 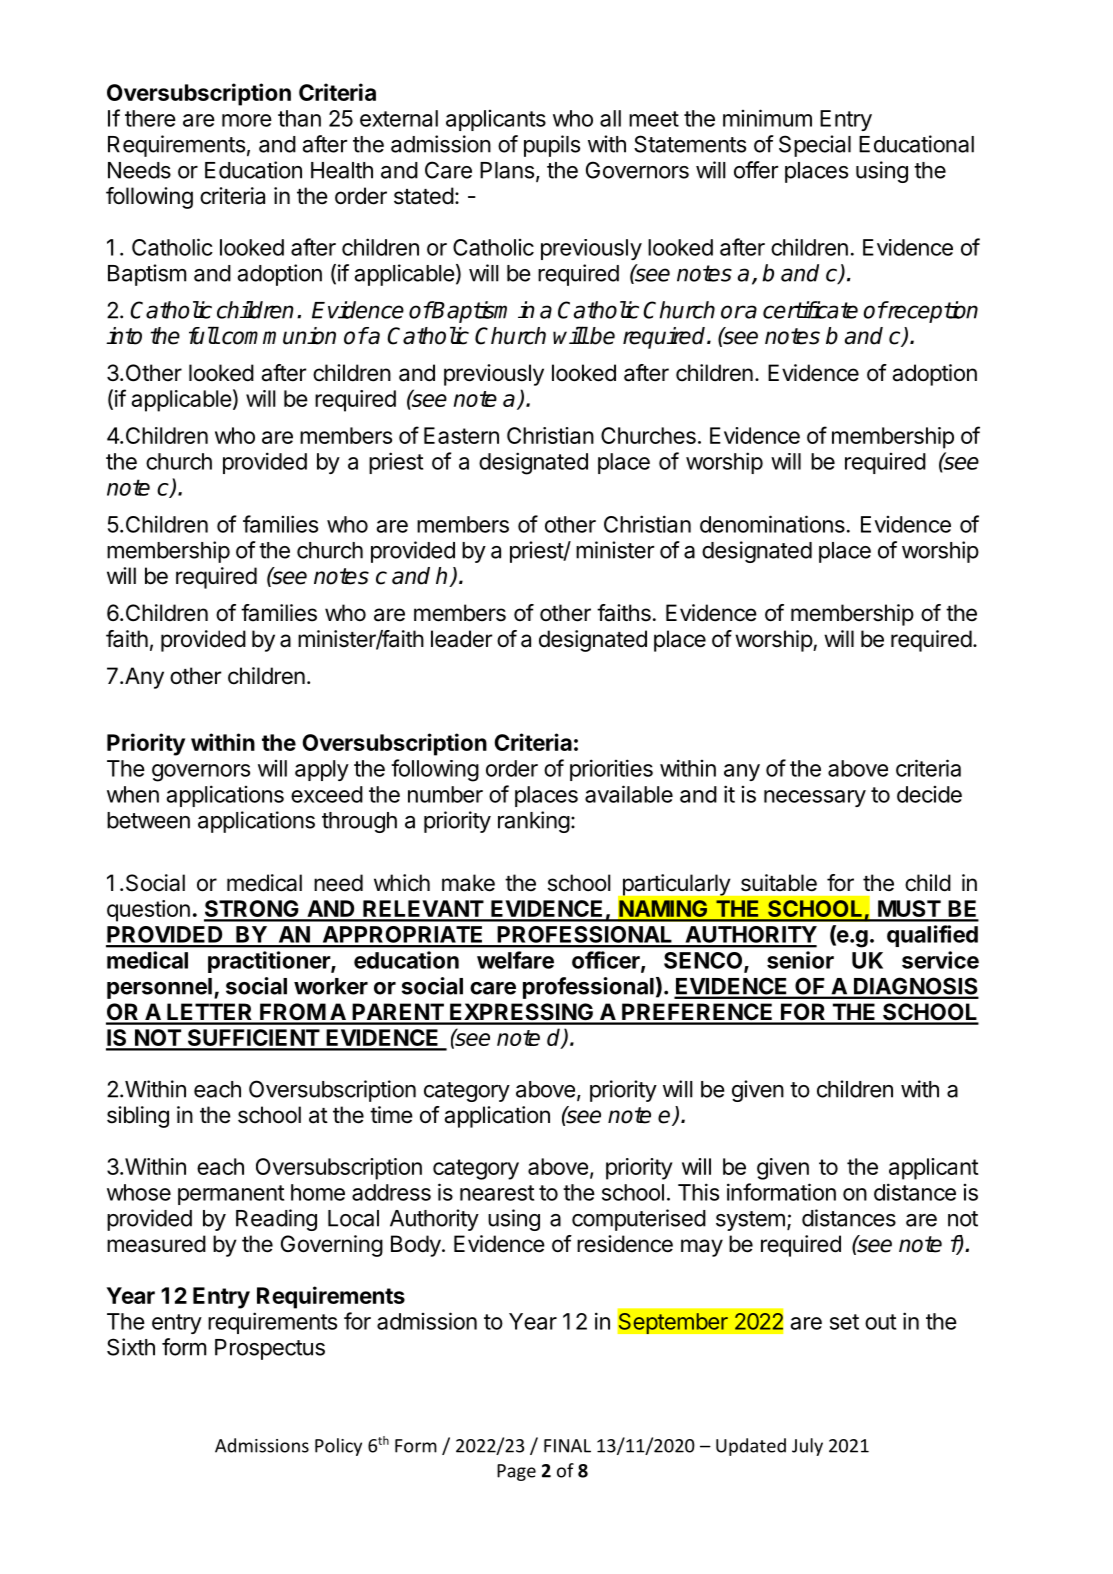 What do you see at coordinates (815, 798) in the screenshot?
I see `necessary` at bounding box center [815, 798].
